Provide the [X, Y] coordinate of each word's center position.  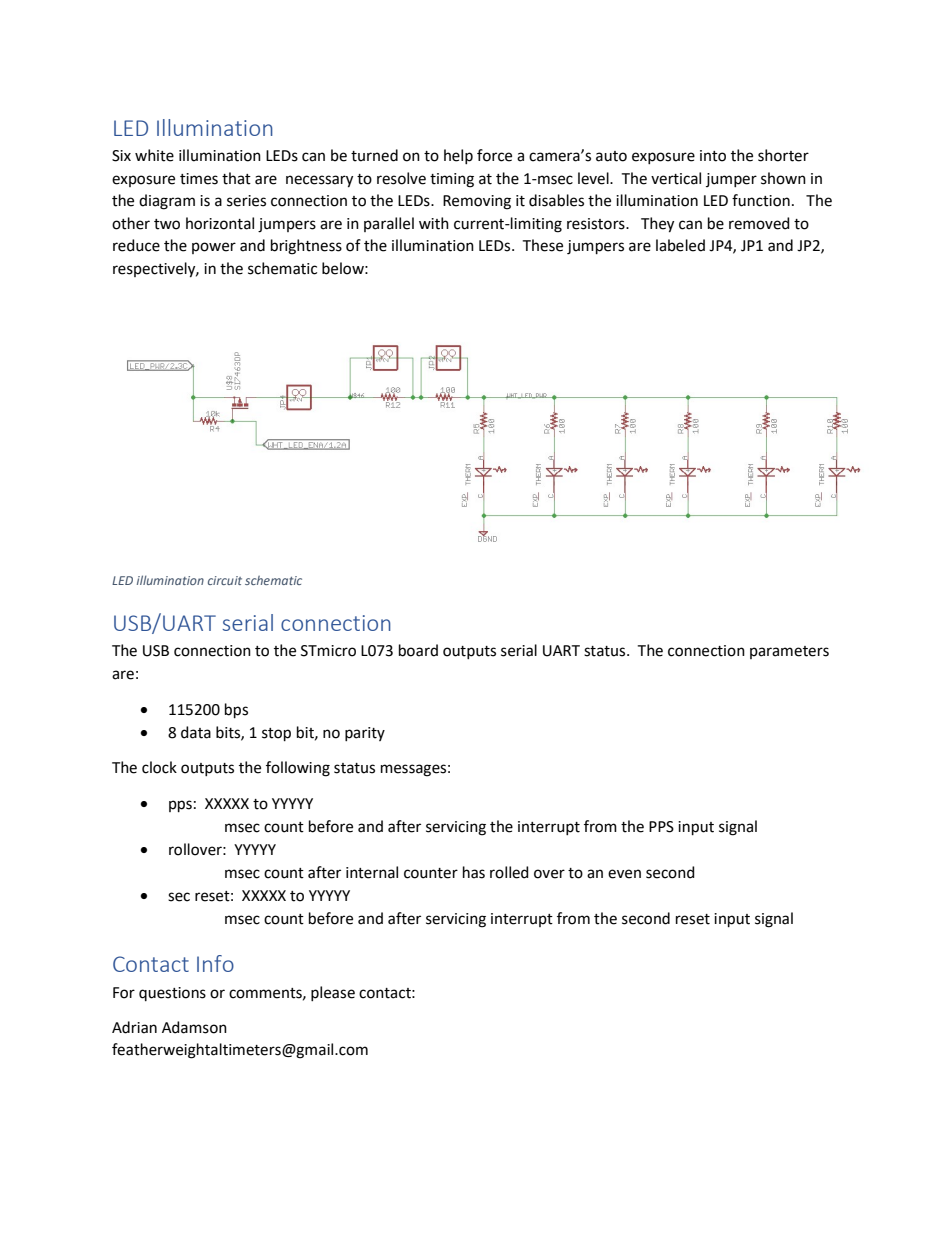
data [196, 732]
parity [365, 734]
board [418, 650]
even [624, 874]
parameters [789, 652]
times [199, 179]
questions [172, 994]
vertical [676, 178]
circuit [225, 580]
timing [452, 180]
